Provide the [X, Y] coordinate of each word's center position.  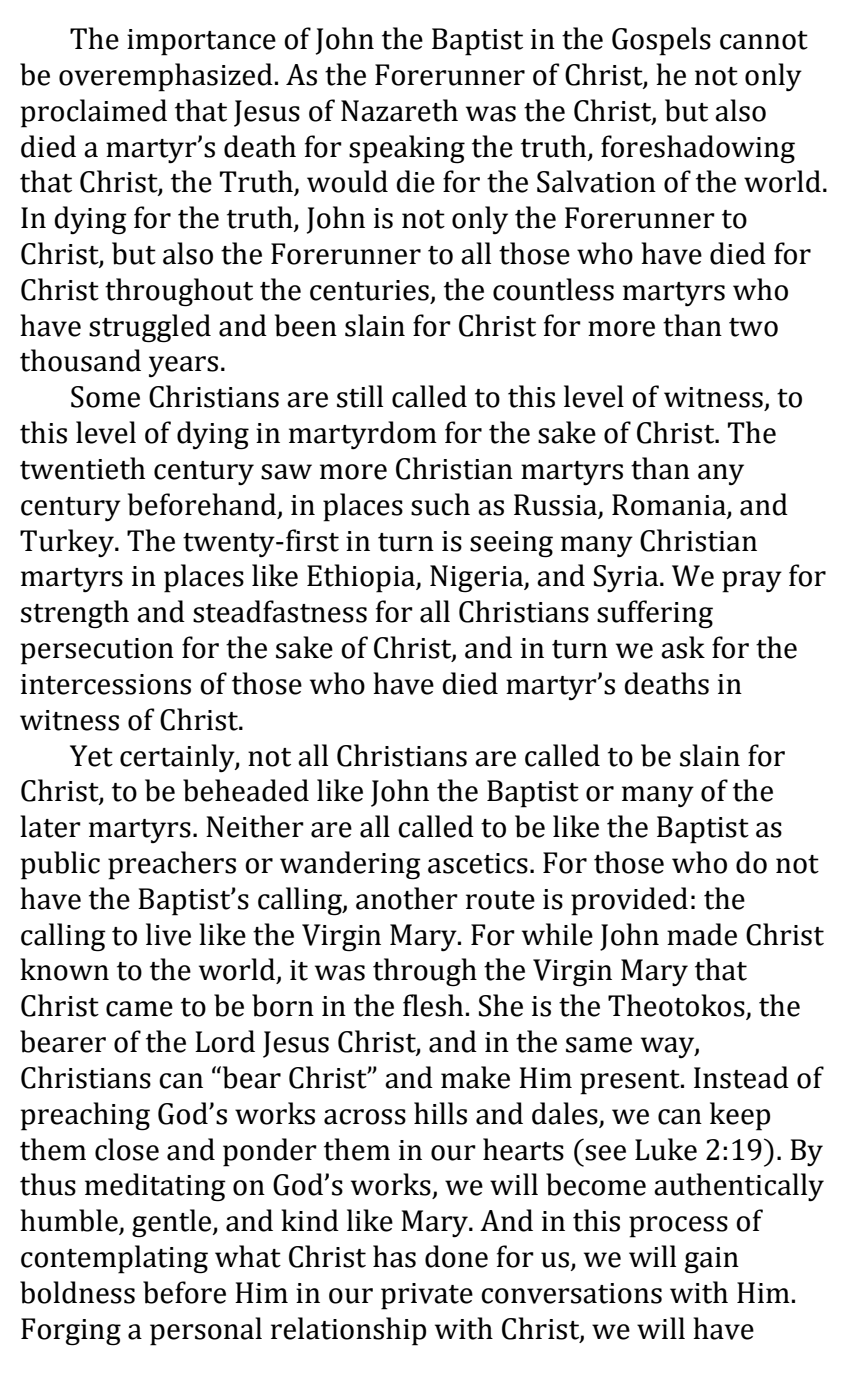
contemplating [114, 1259]
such [440, 504]
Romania [669, 505]
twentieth [82, 468]
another [407, 898]
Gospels [661, 41]
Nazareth [399, 110]
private [427, 1296]
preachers [172, 865]
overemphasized [166, 77]
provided [629, 901]
